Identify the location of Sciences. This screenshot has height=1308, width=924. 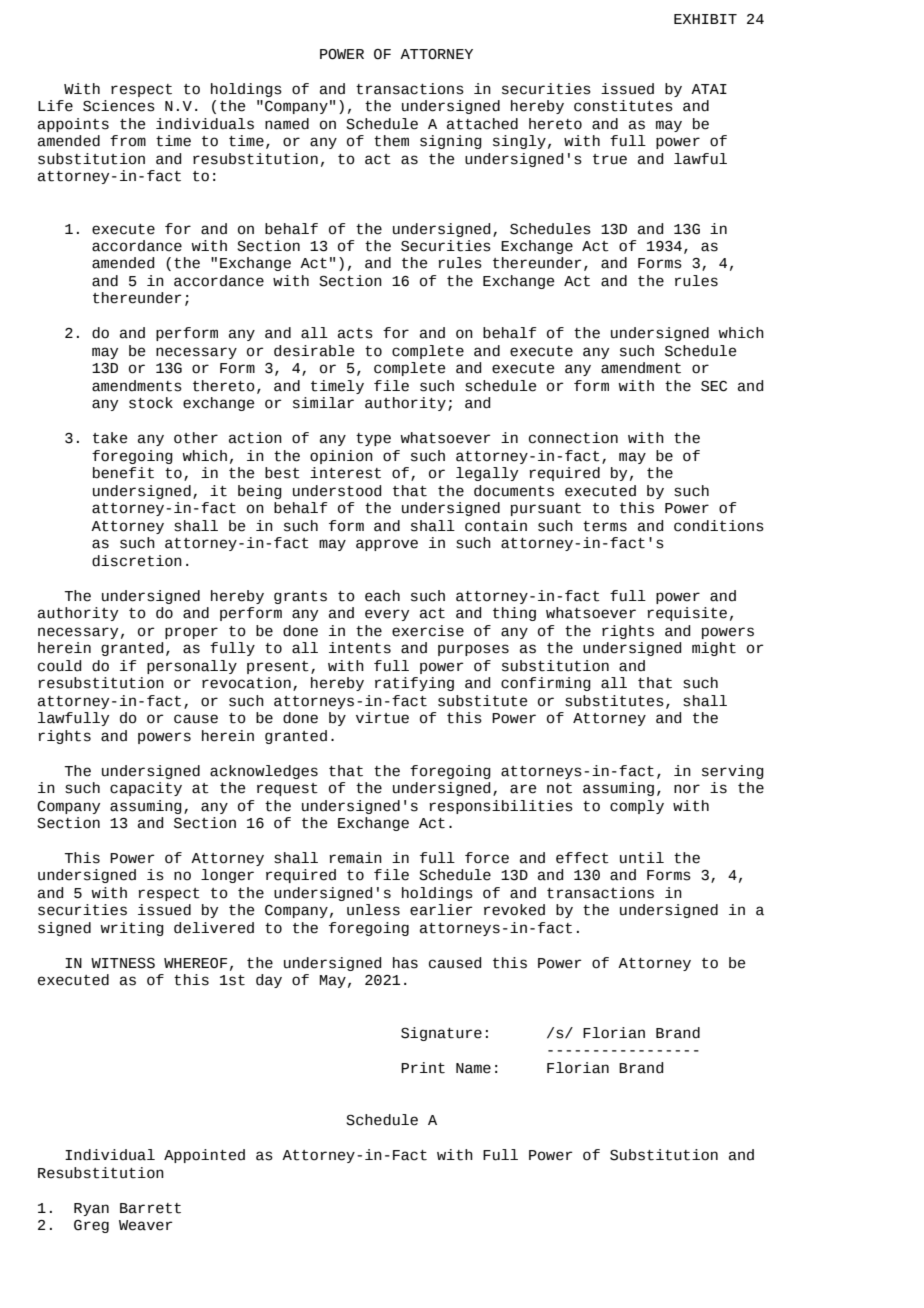
(119, 106).
